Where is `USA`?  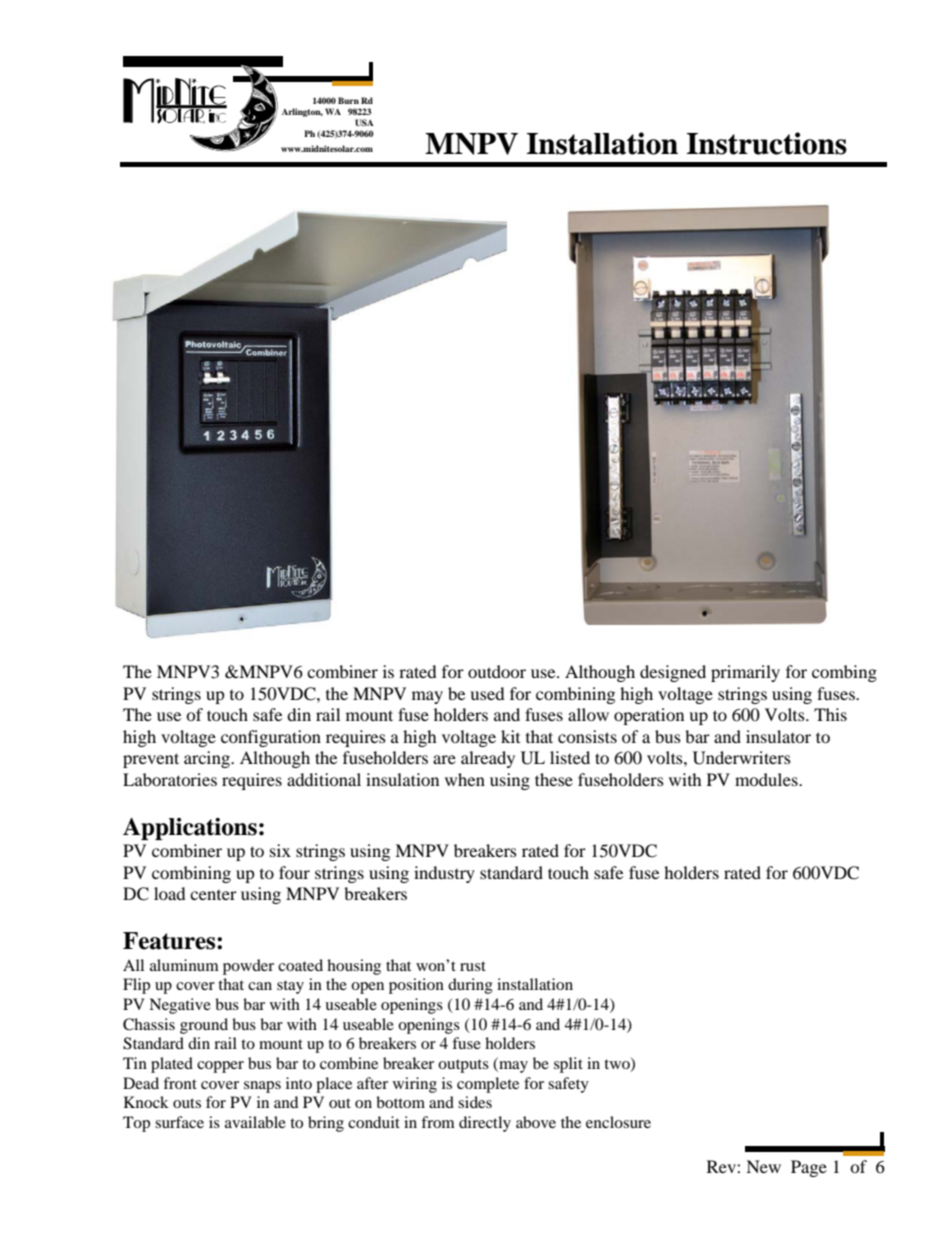
USA is located at coordinates (364, 122).
